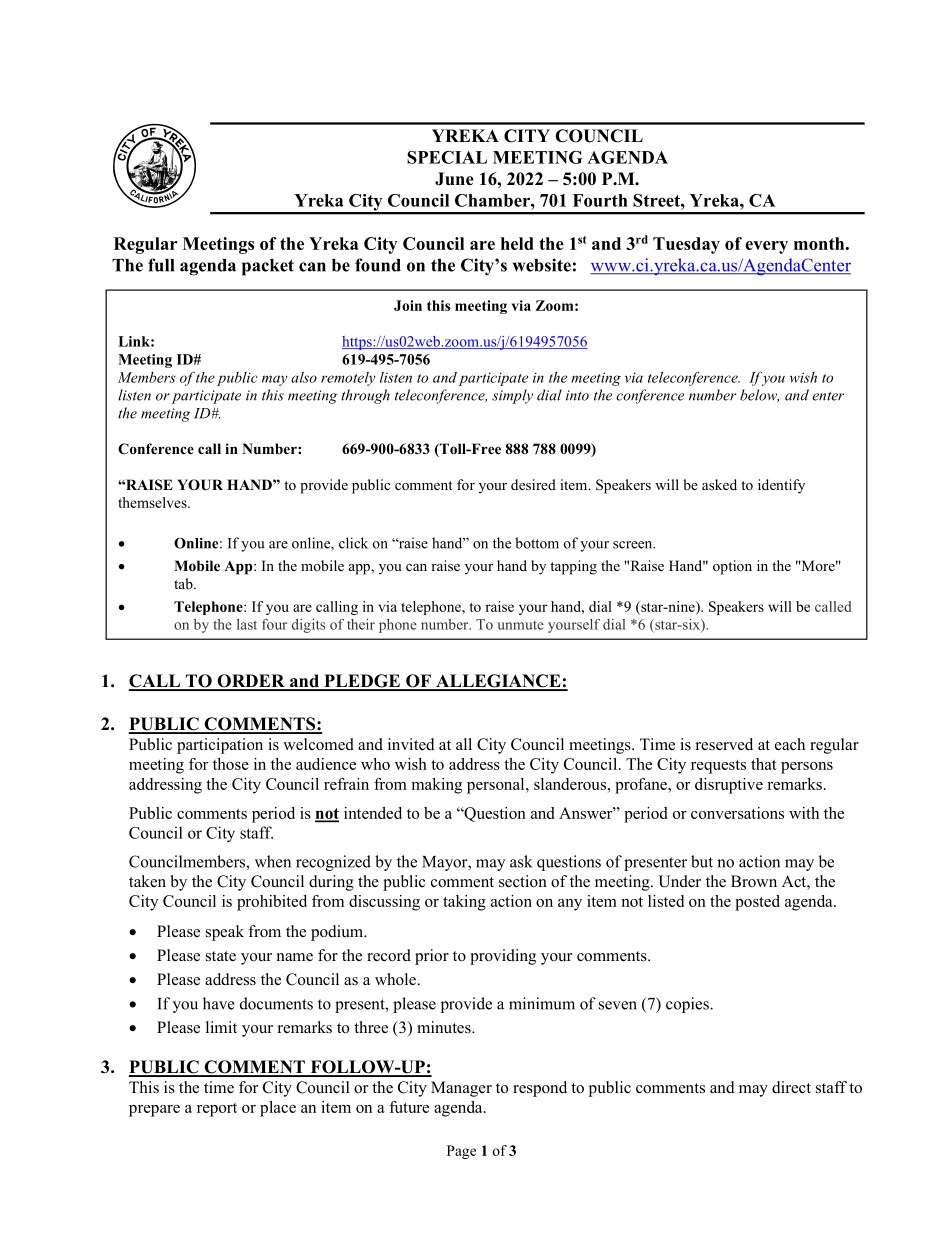 This document has width=952, height=1233. What do you see at coordinates (304, 377) in the document?
I see `also` at bounding box center [304, 377].
